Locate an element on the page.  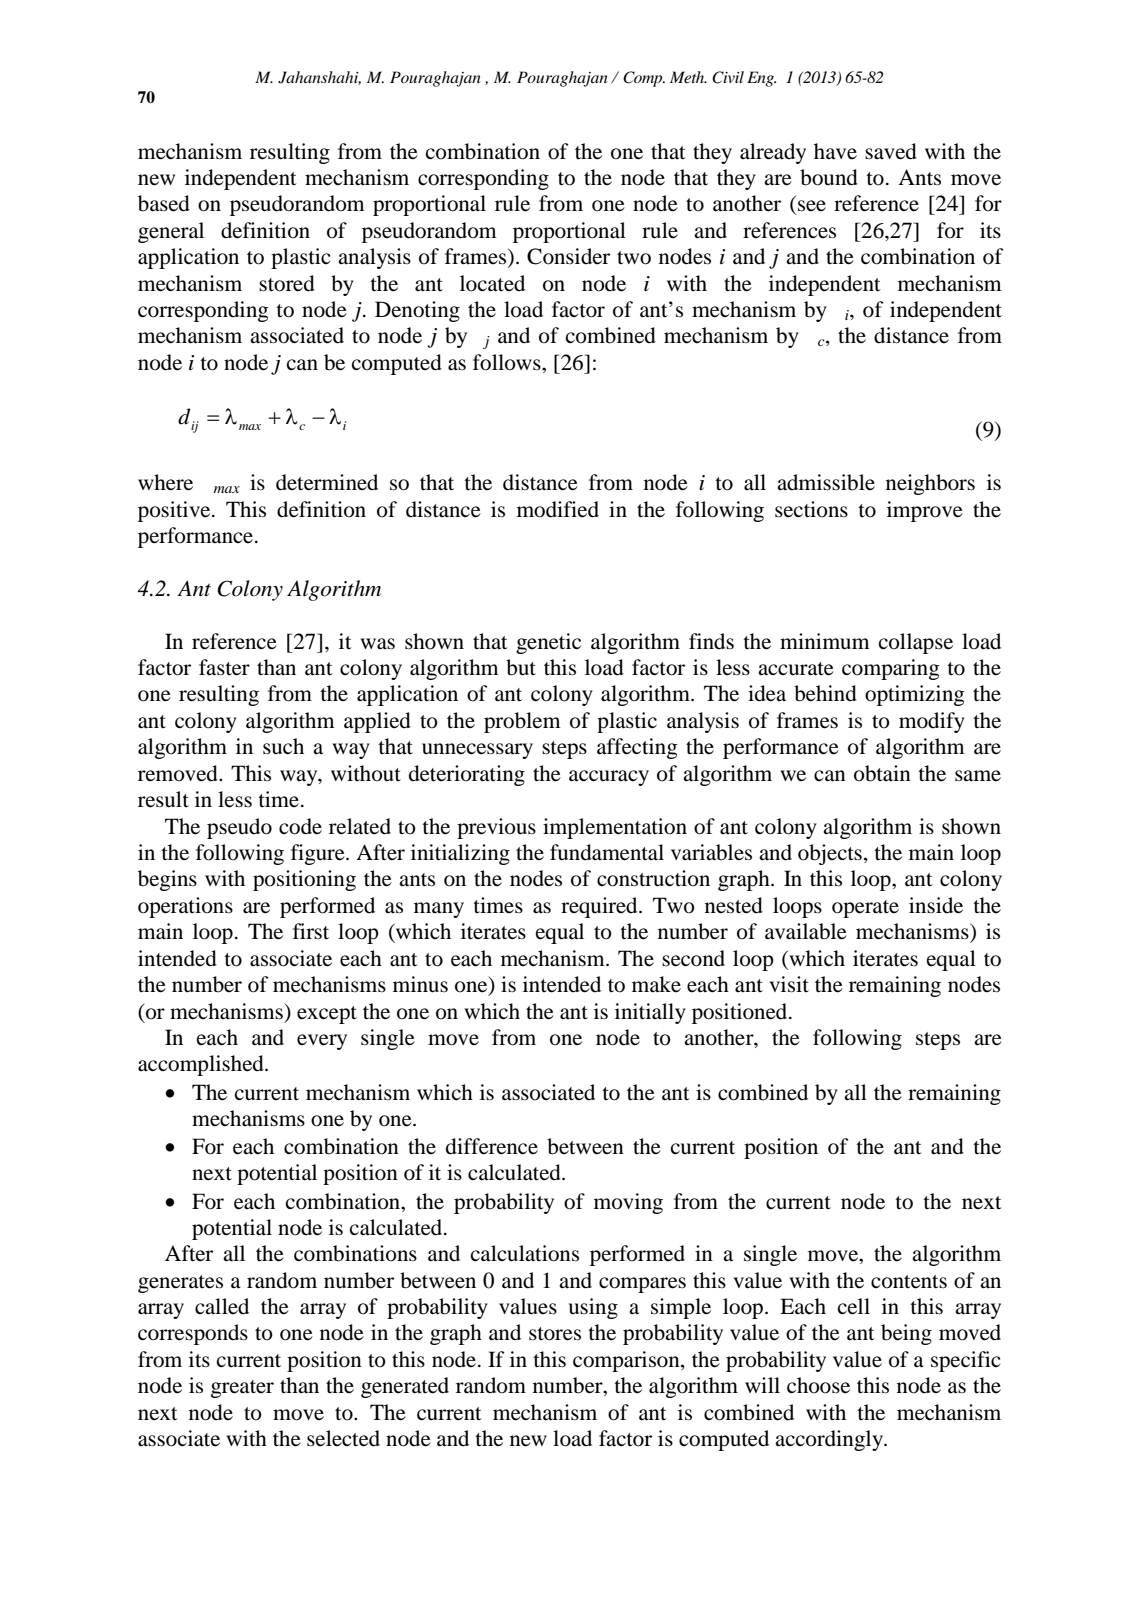
obtain is located at coordinates (882, 773).
